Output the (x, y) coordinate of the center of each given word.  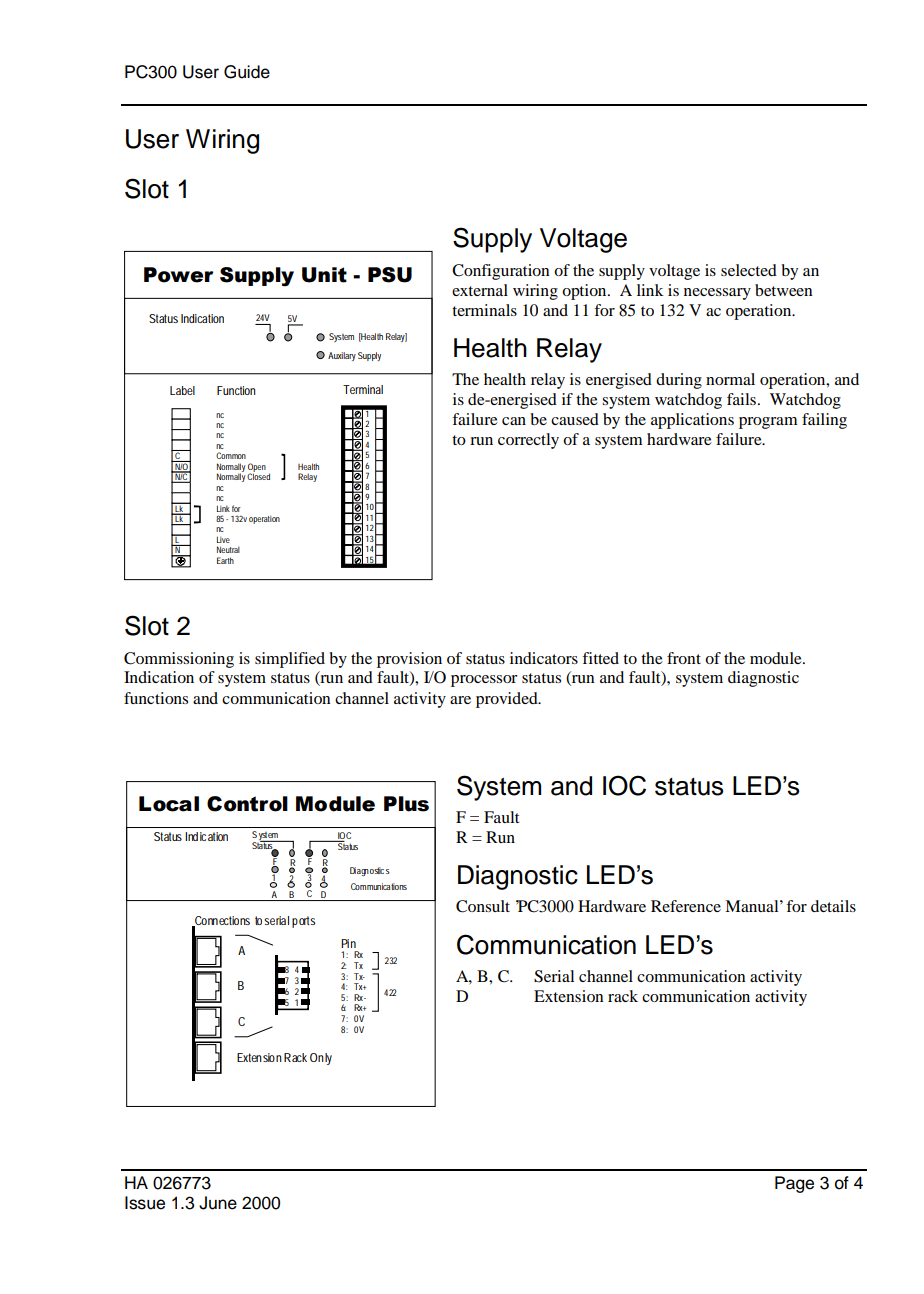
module (777, 658)
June (218, 1203)
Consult (483, 906)
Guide (247, 72)
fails (743, 399)
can (514, 421)
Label (182, 390)
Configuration (501, 272)
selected (749, 270)
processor (484, 681)
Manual (753, 906)
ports (303, 922)
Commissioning (179, 660)
